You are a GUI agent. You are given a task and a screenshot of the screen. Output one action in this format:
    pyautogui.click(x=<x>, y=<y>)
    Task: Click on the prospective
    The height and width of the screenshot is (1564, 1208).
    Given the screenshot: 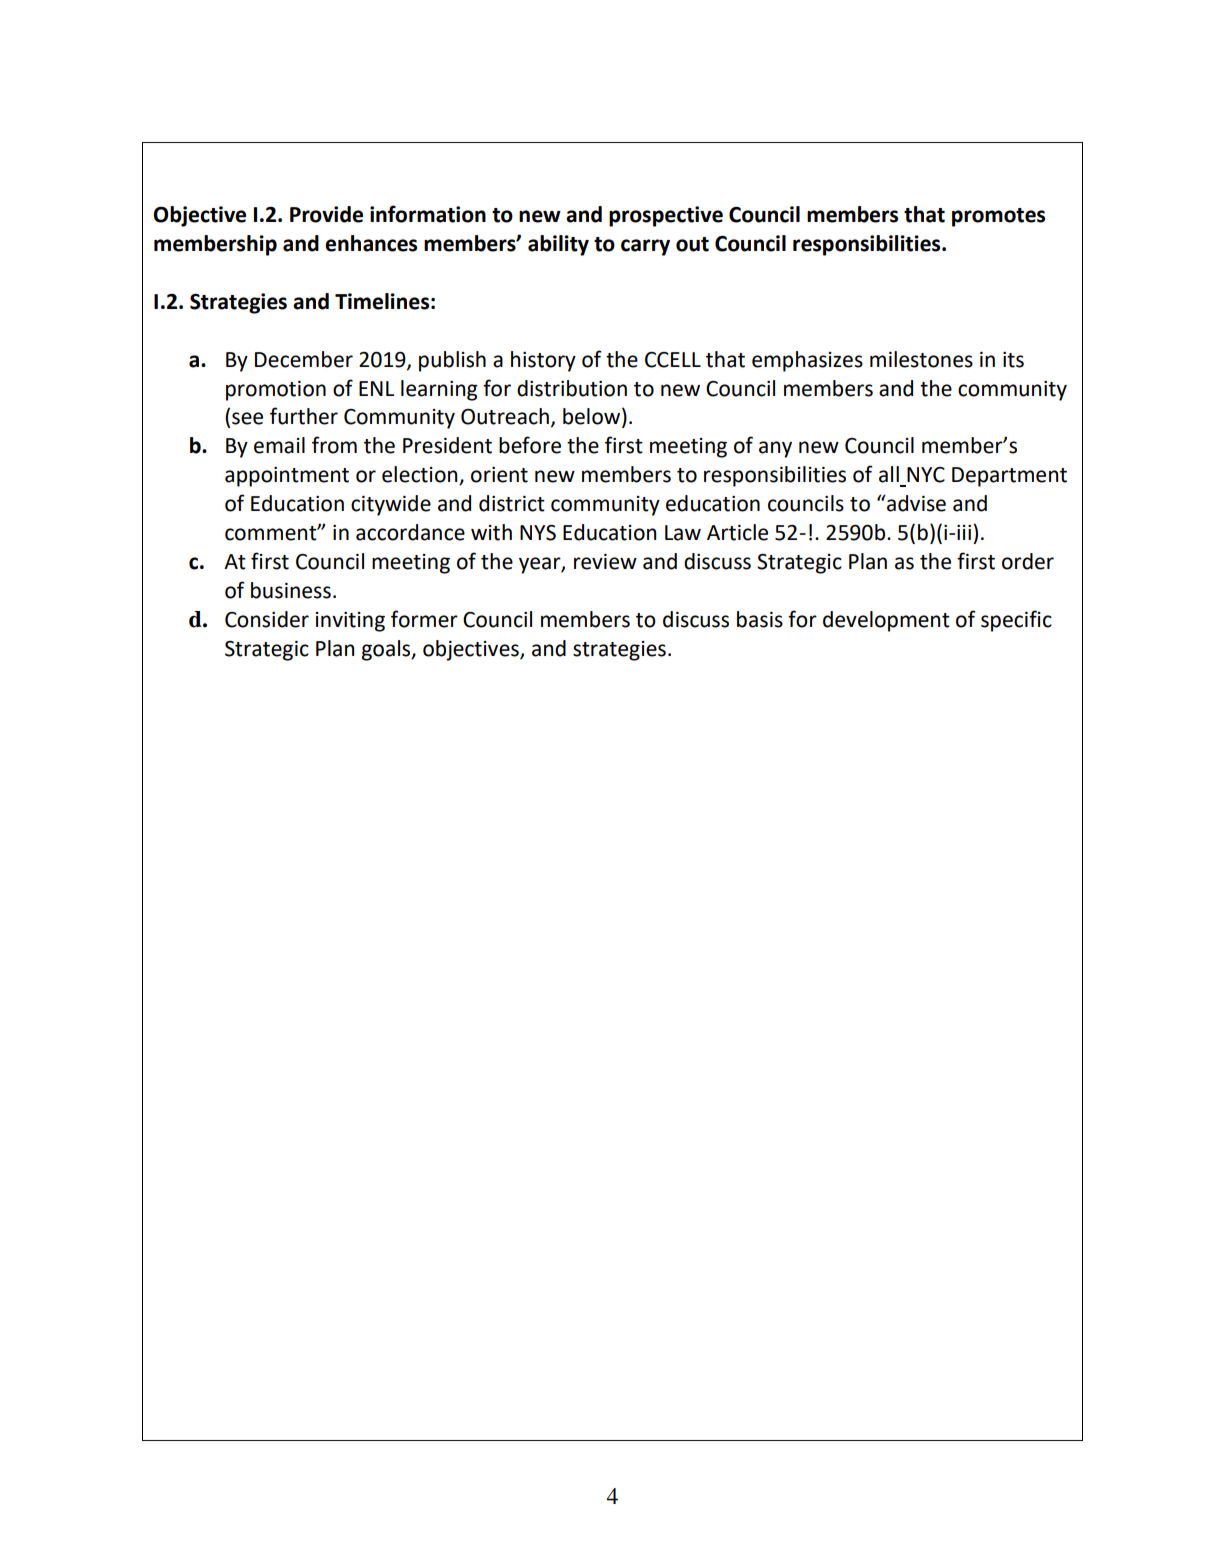 What is the action you would take?
    pyautogui.click(x=666, y=216)
